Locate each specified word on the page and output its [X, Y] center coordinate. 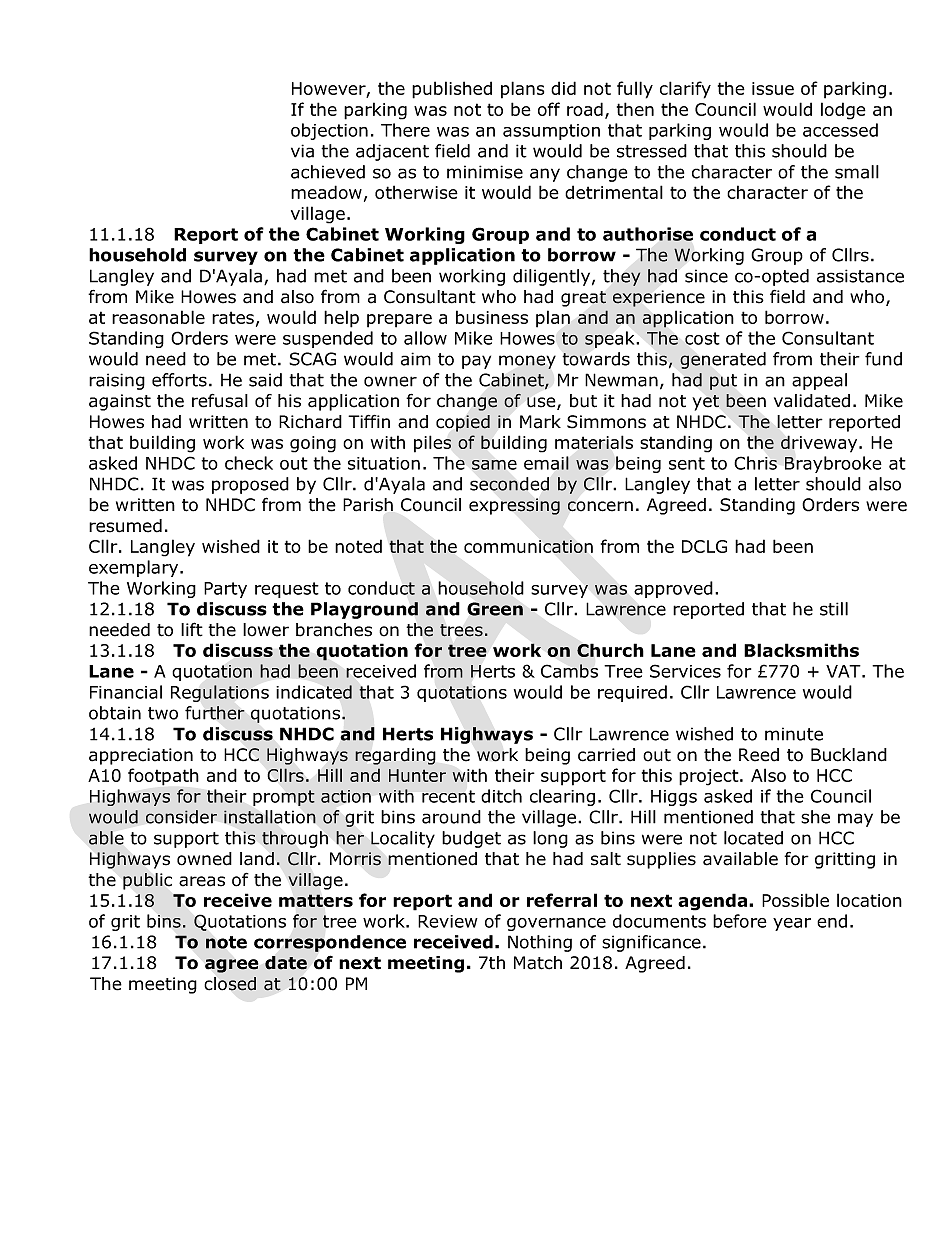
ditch [501, 796]
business [492, 317]
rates [233, 317]
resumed [125, 526]
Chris [755, 463]
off [549, 109]
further [215, 713]
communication [528, 546]
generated [723, 360]
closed [230, 984]
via [302, 151]
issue [773, 88]
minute [794, 734]
